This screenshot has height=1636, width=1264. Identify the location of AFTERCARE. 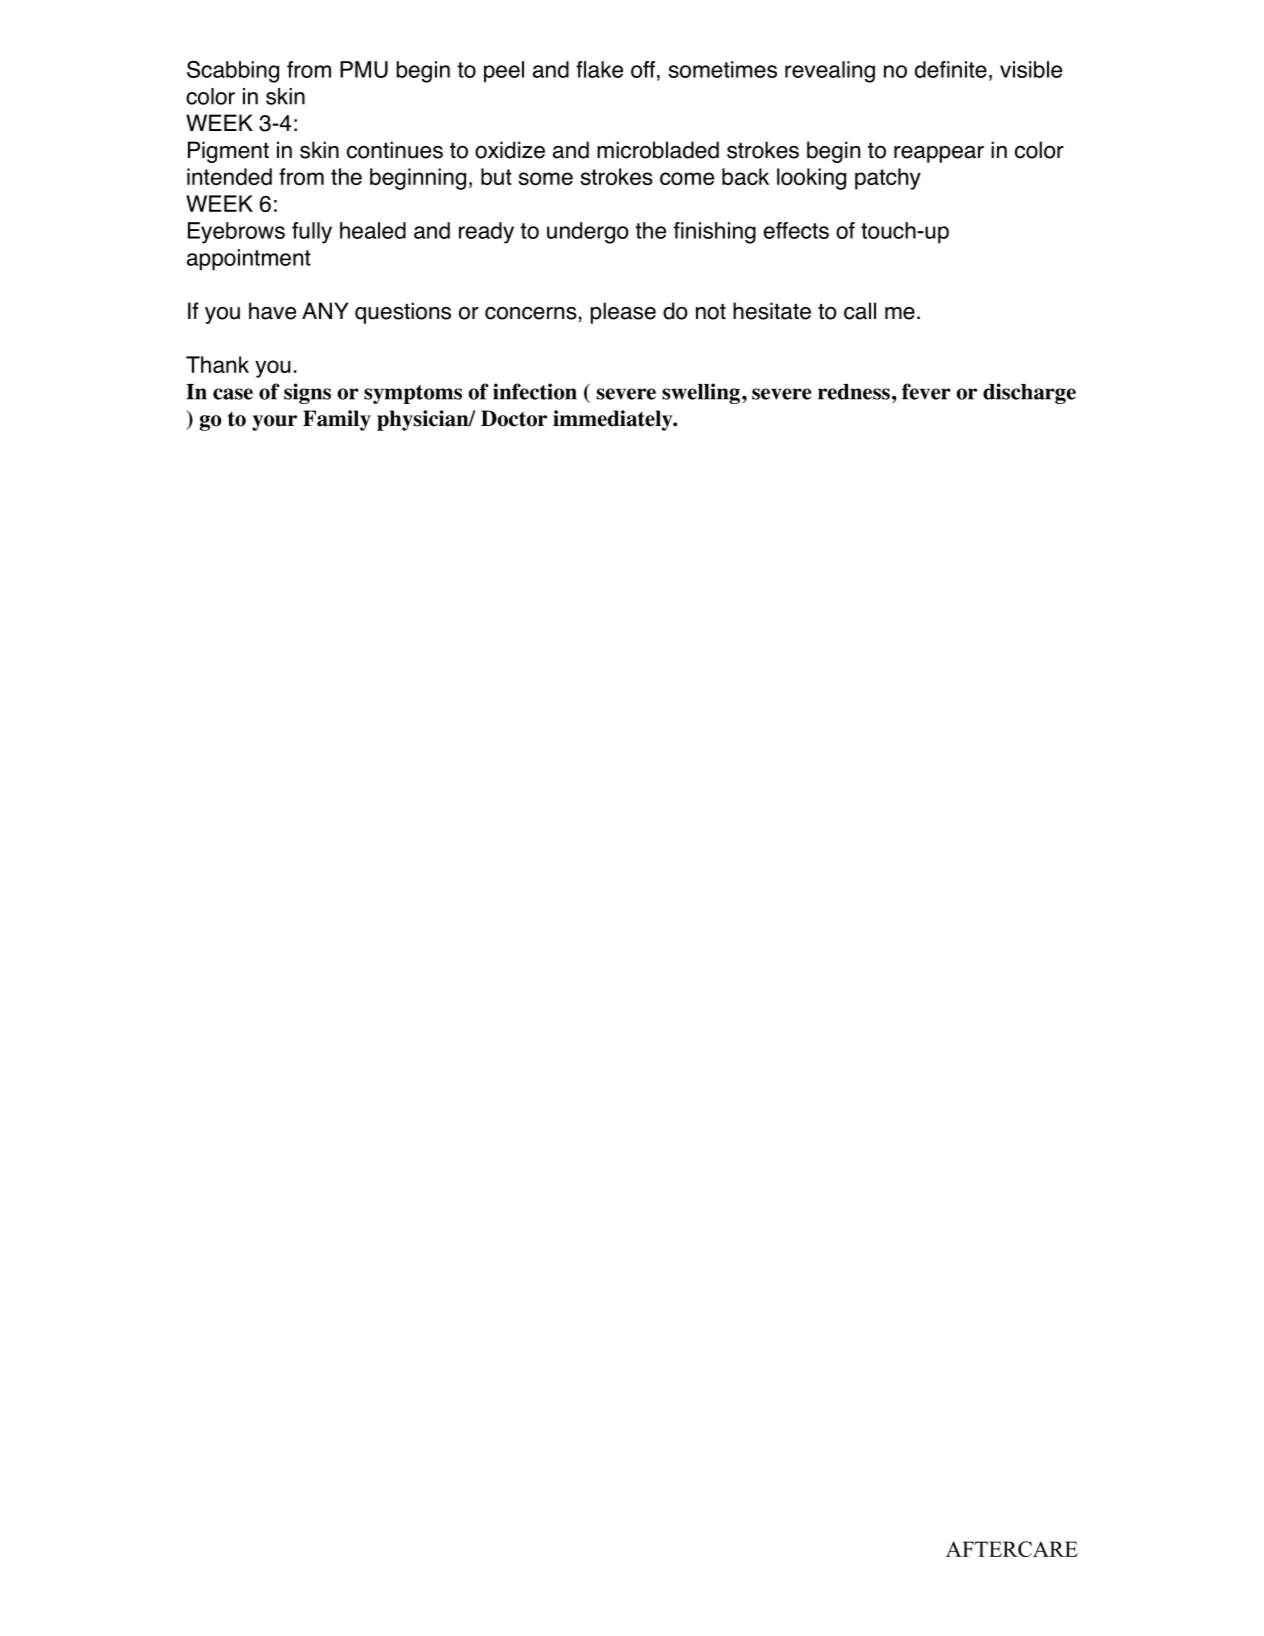
(1012, 1549).
